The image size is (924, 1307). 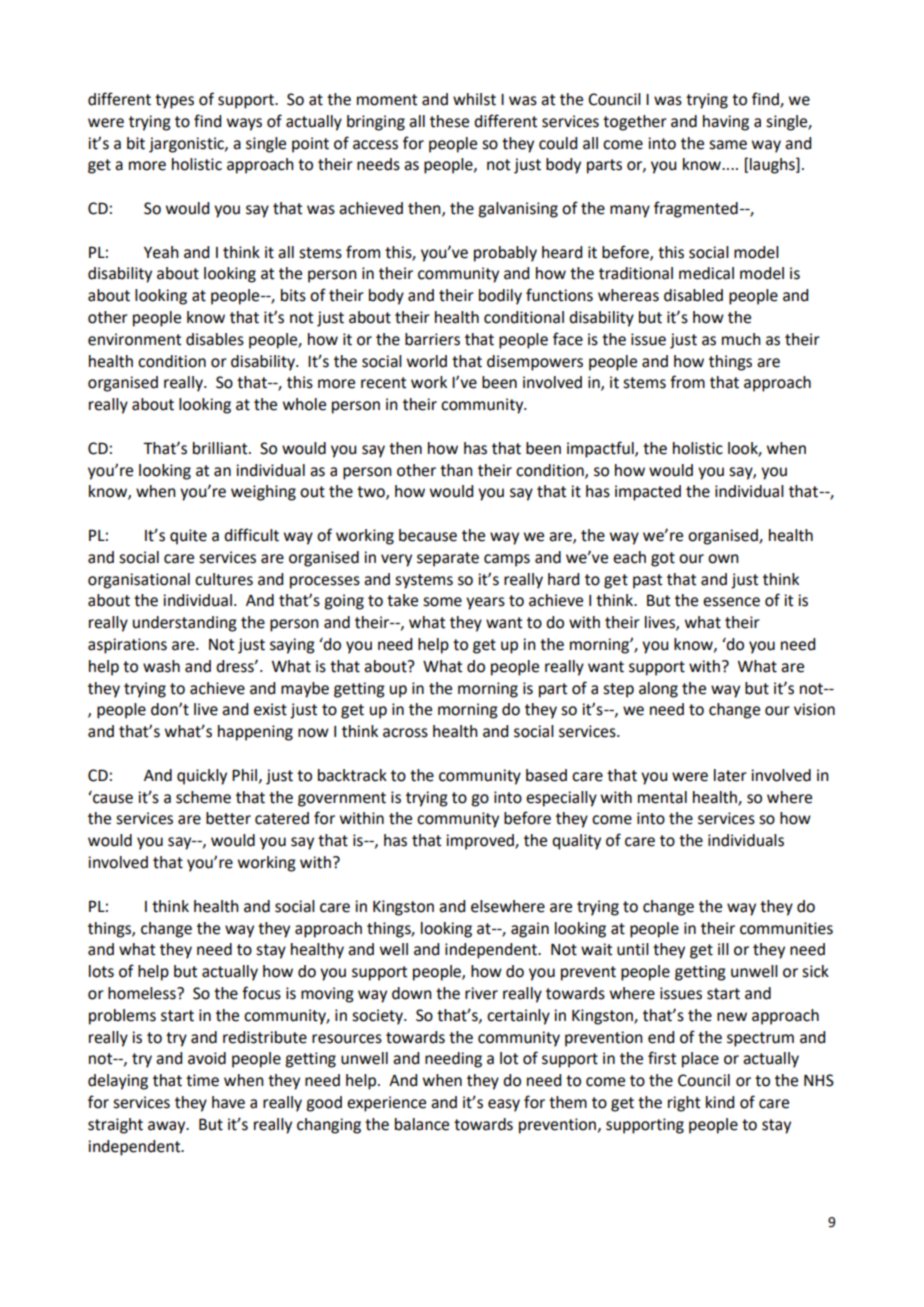 What do you see at coordinates (449, 121) in the screenshot?
I see `these` at bounding box center [449, 121].
